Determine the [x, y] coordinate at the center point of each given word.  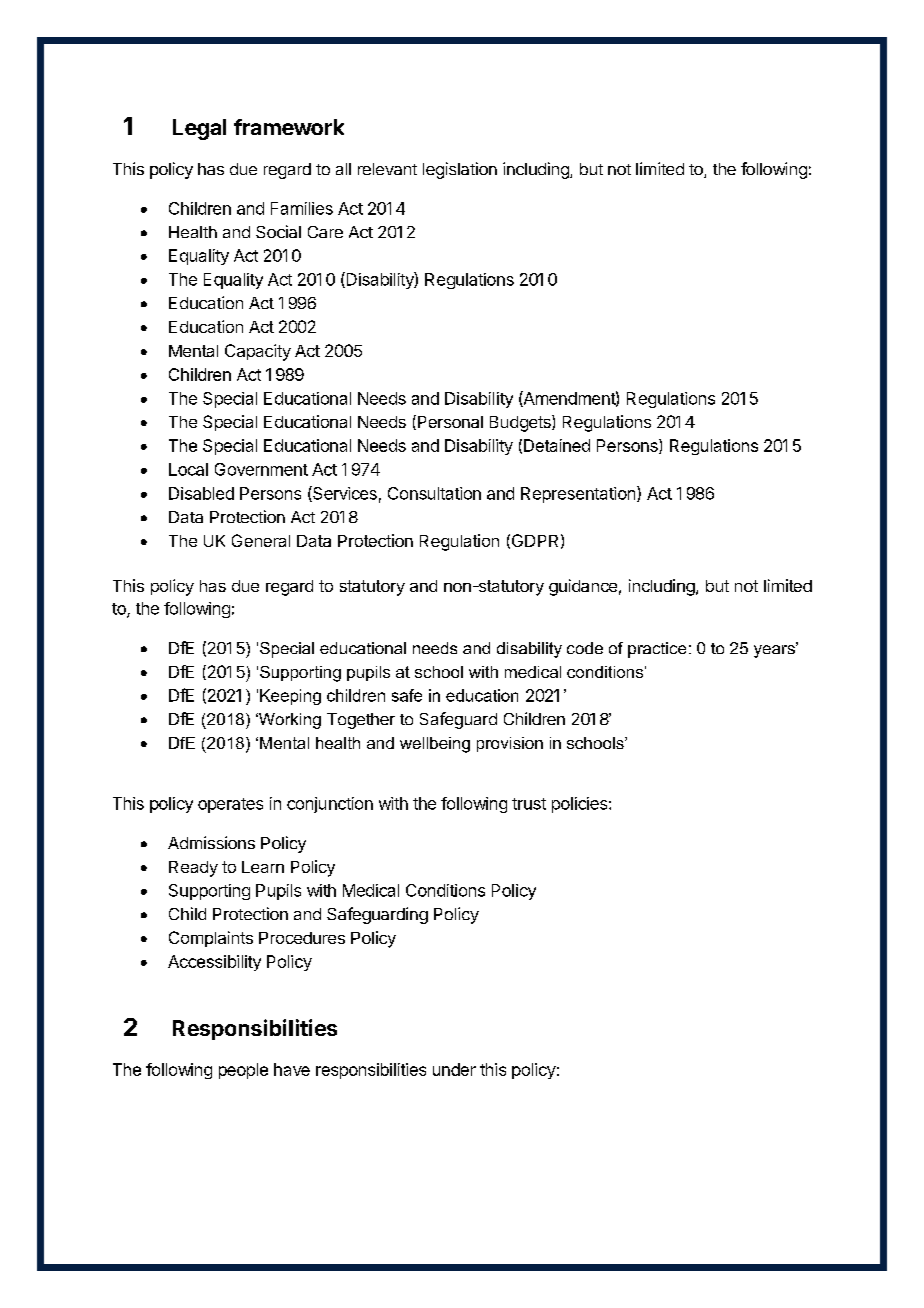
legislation [460, 170]
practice [657, 650]
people [243, 1071]
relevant [387, 169]
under [454, 1069]
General [261, 540]
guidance [583, 587]
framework [289, 127]
